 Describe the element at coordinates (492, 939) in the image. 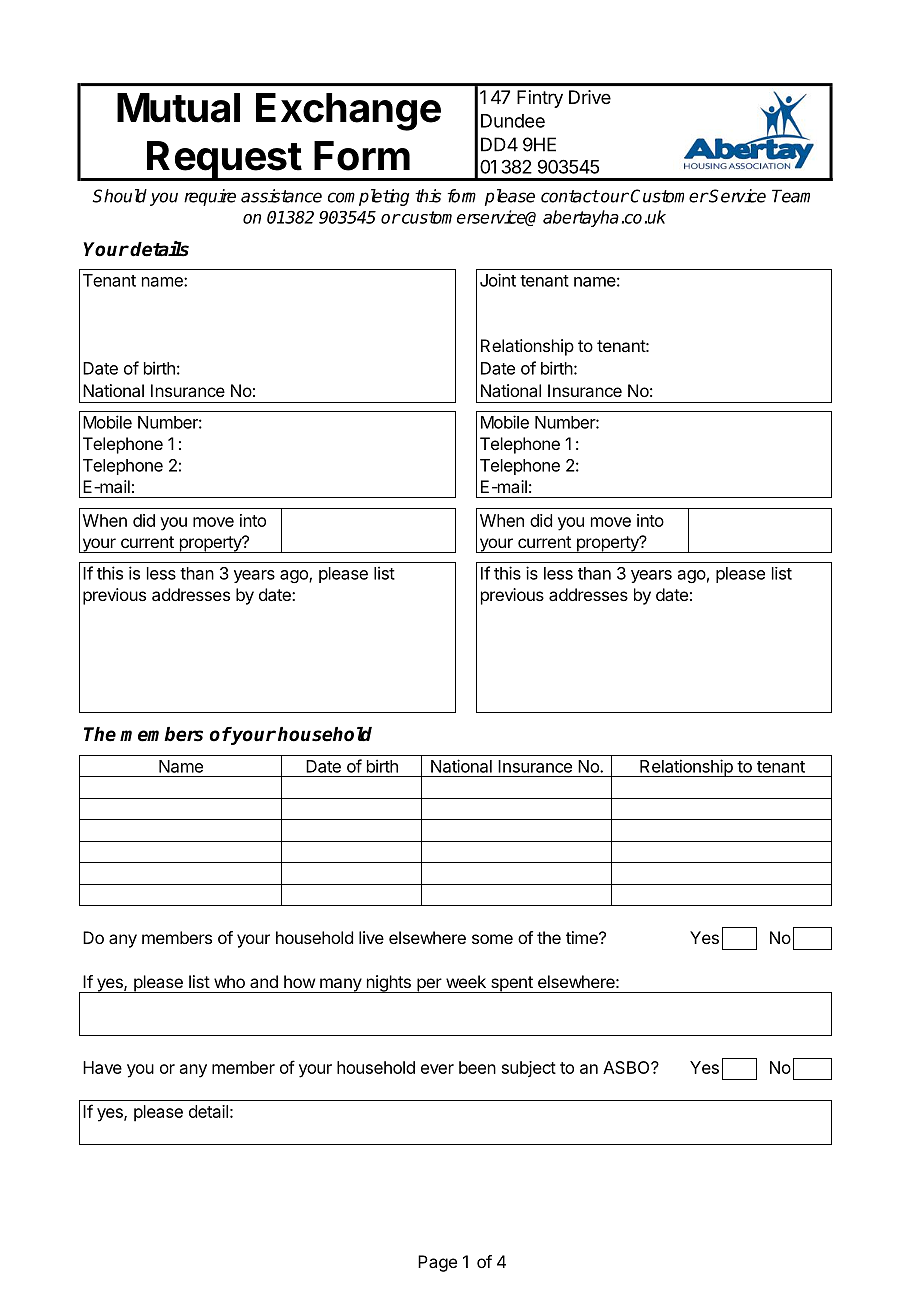

I see `some` at that location.
